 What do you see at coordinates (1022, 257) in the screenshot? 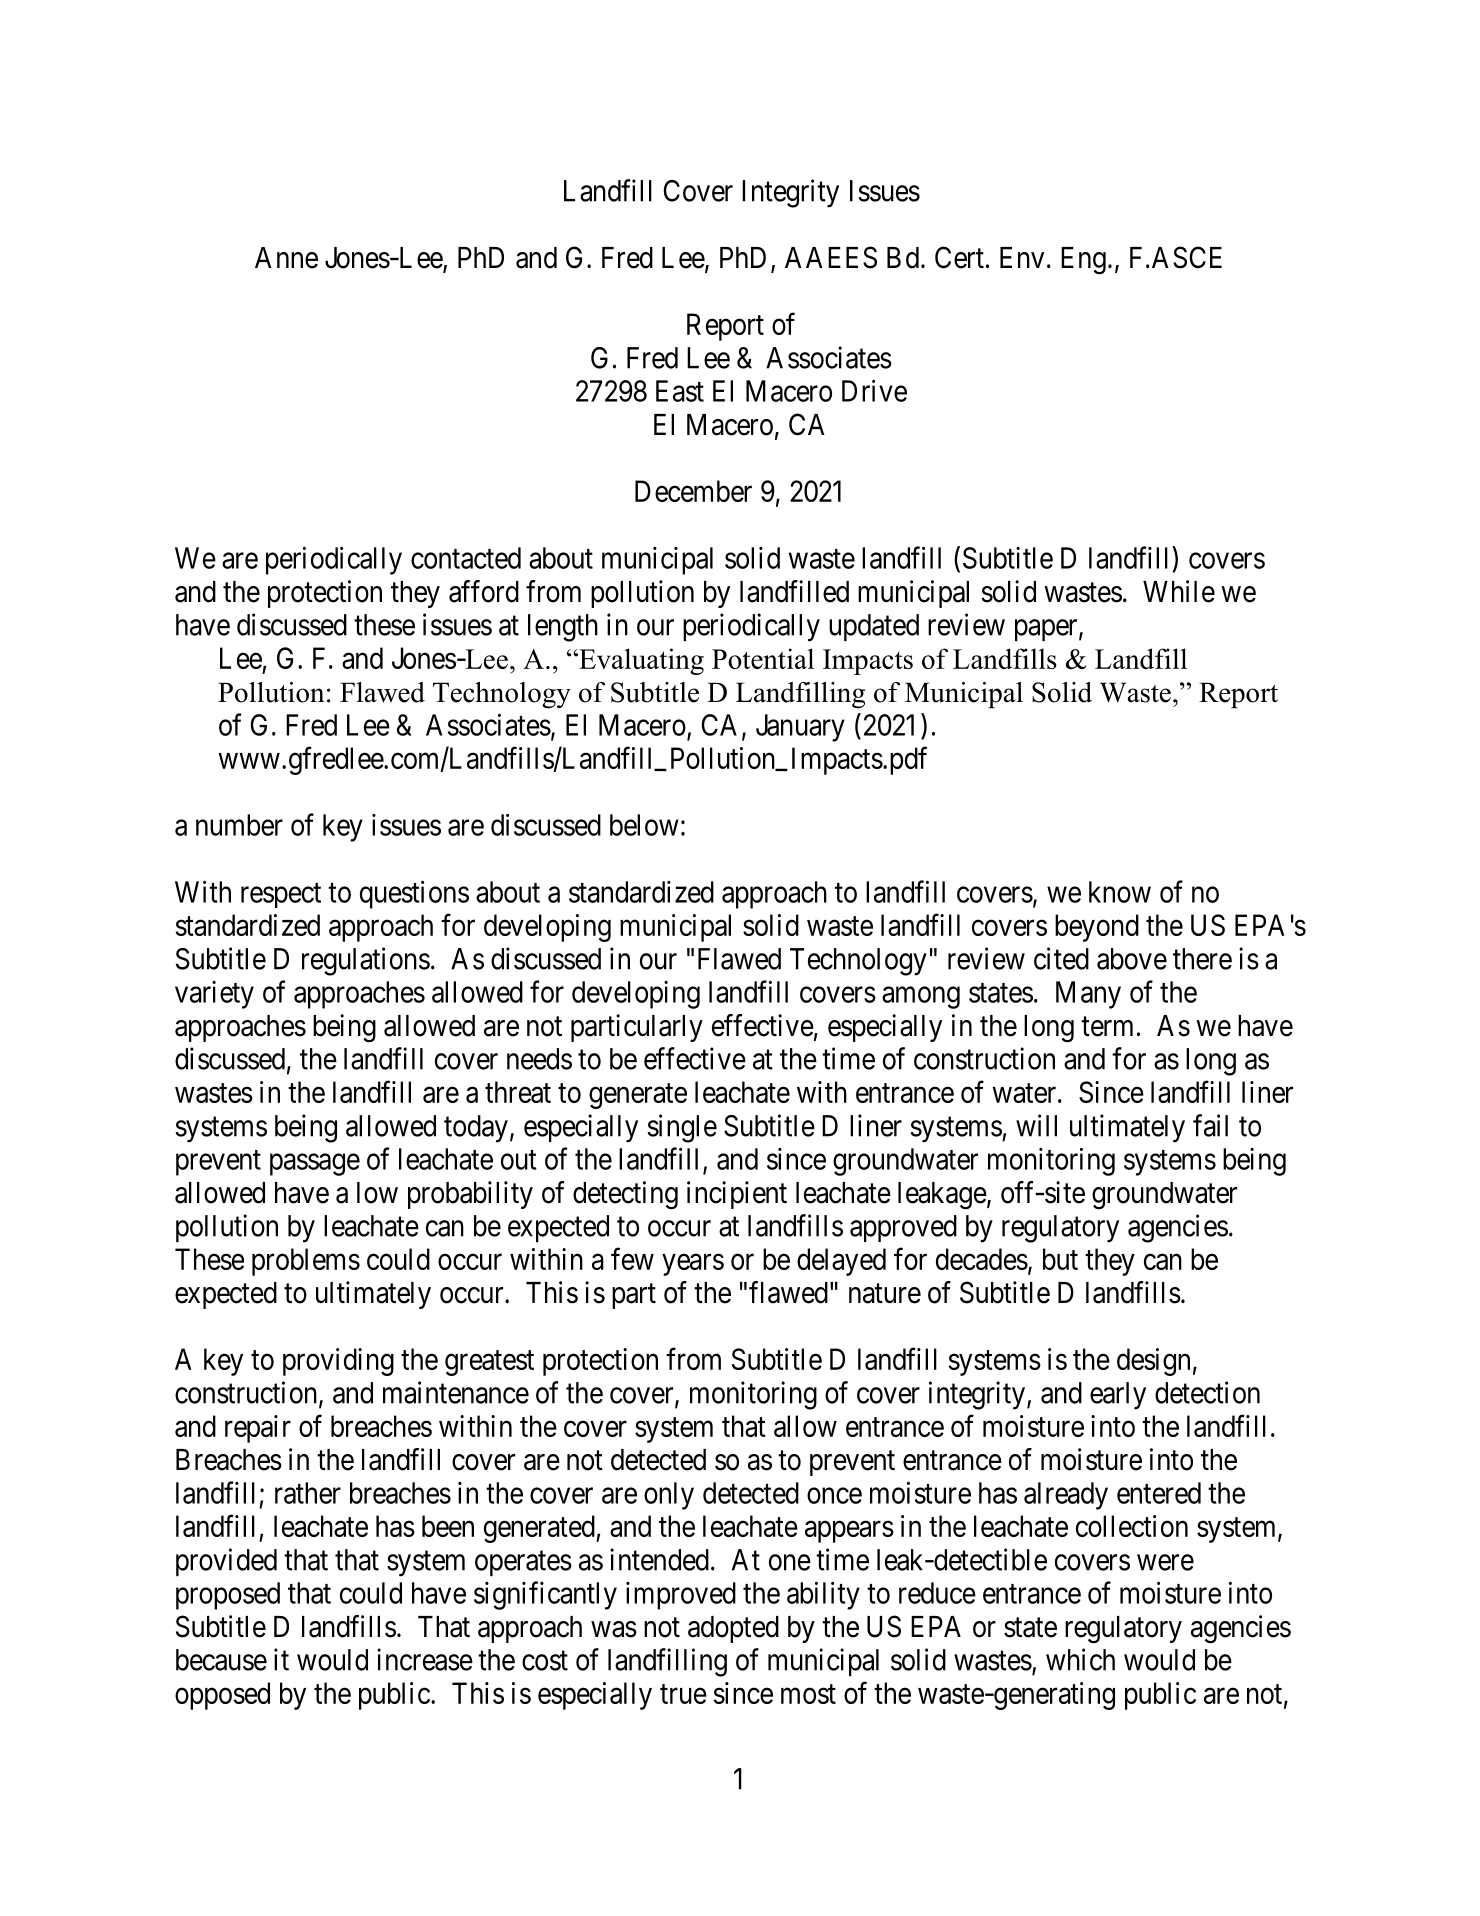
I see `Env` at bounding box center [1022, 257].
